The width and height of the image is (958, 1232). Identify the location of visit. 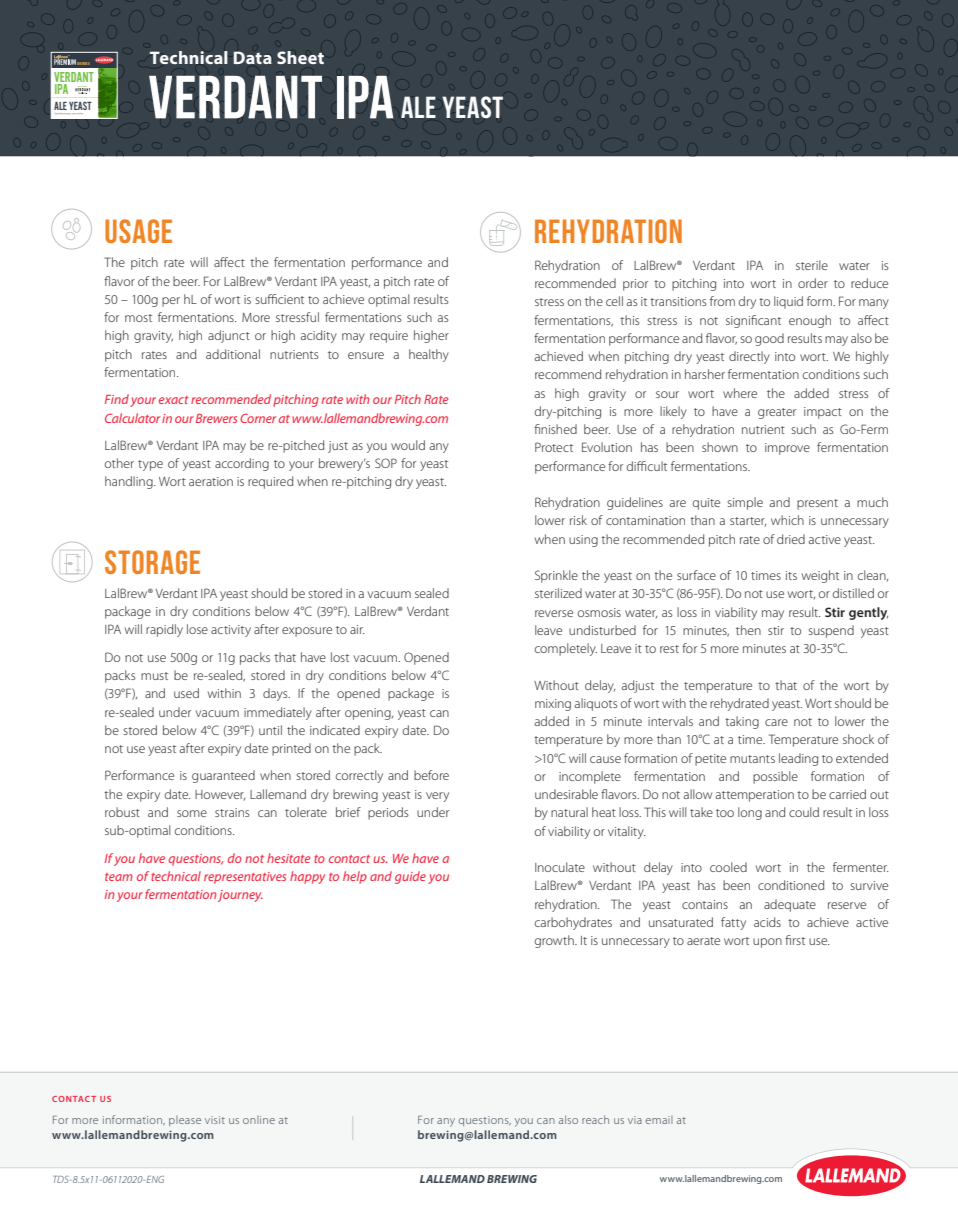
(215, 1120).
